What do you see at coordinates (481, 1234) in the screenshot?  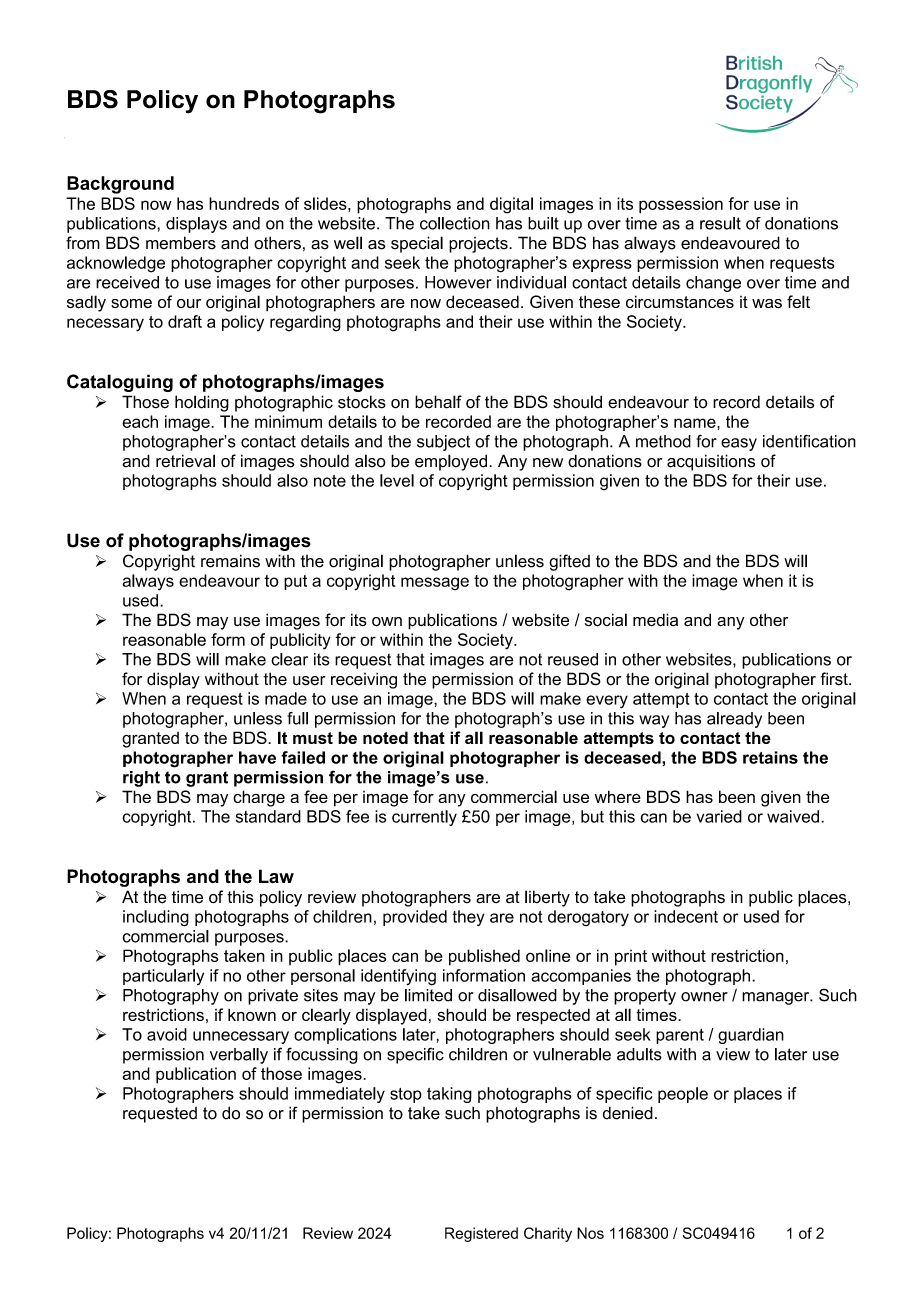 I see `Registered` at bounding box center [481, 1234].
